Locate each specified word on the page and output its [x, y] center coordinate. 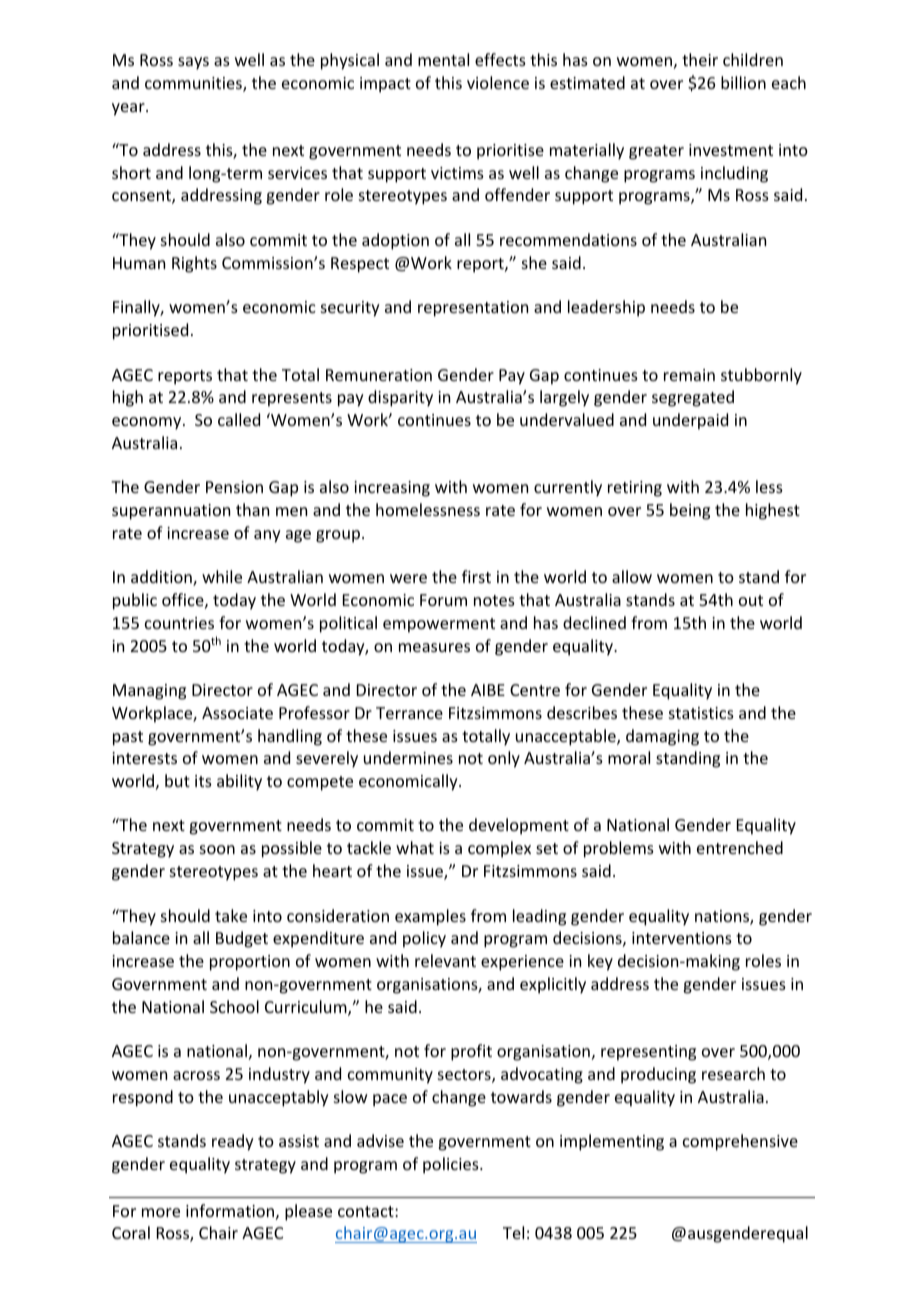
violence [498, 82]
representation [473, 309]
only [504, 759]
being [690, 511]
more [161, 1212]
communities [194, 84]
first [476, 576]
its [203, 781]
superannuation [171, 512]
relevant [445, 960]
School [234, 1006]
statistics [701, 713]
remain [689, 375]
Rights [194, 264]
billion [743, 82]
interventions [682, 938]
